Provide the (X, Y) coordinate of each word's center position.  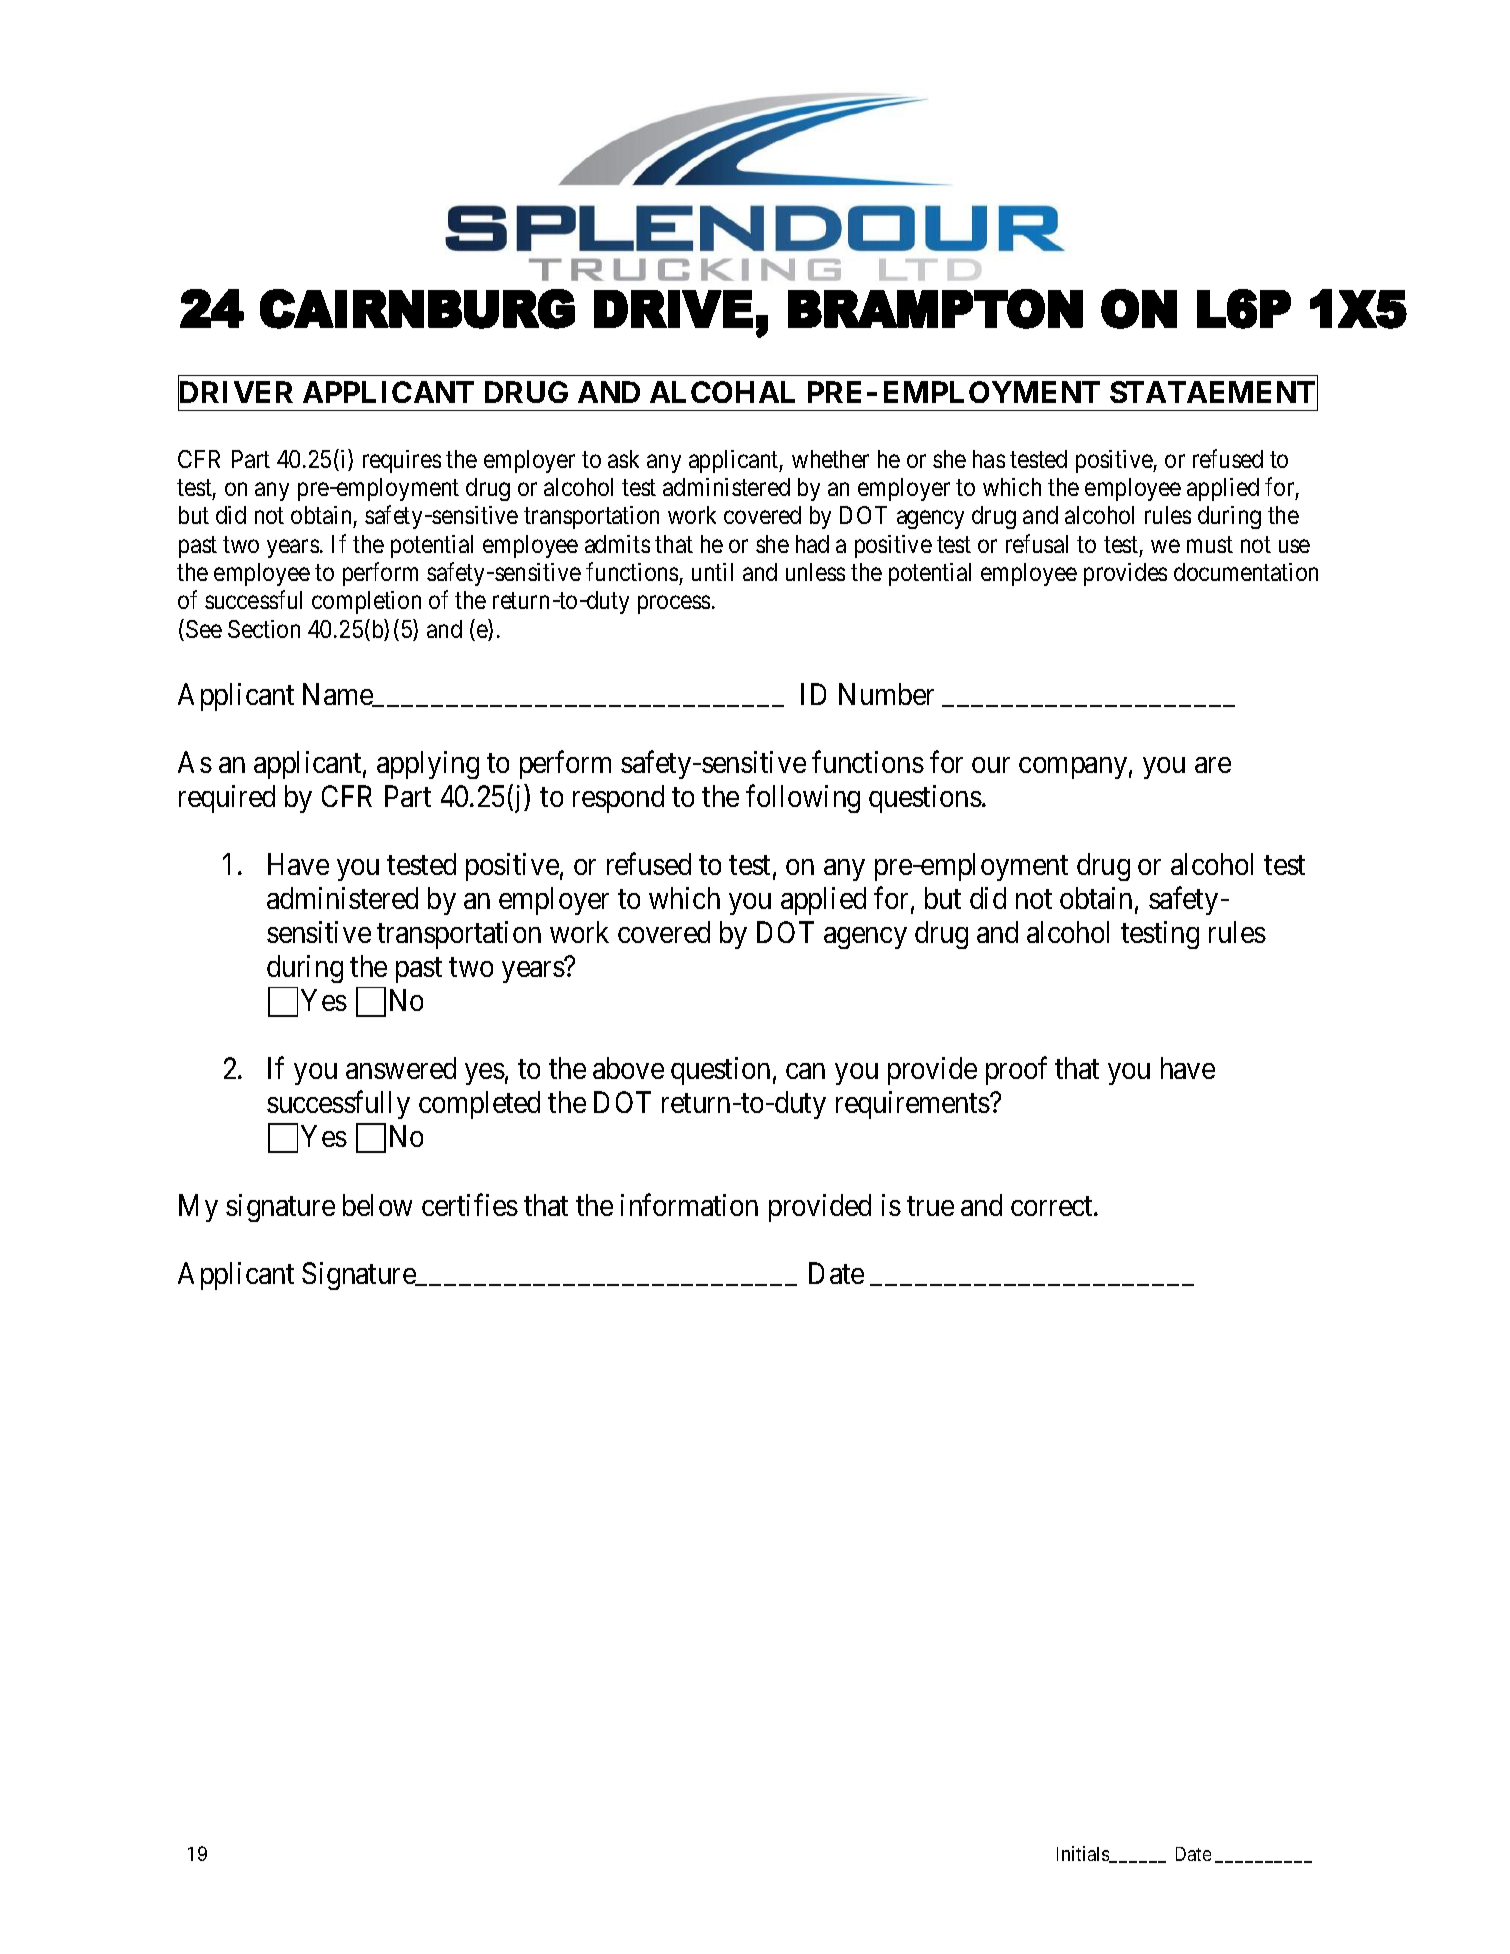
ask (623, 459)
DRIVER (235, 393)
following (803, 799)
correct (1053, 1206)
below (377, 1205)
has (989, 459)
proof (1016, 1071)
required (227, 799)
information (689, 1204)
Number (886, 694)
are (1213, 765)
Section (264, 629)
